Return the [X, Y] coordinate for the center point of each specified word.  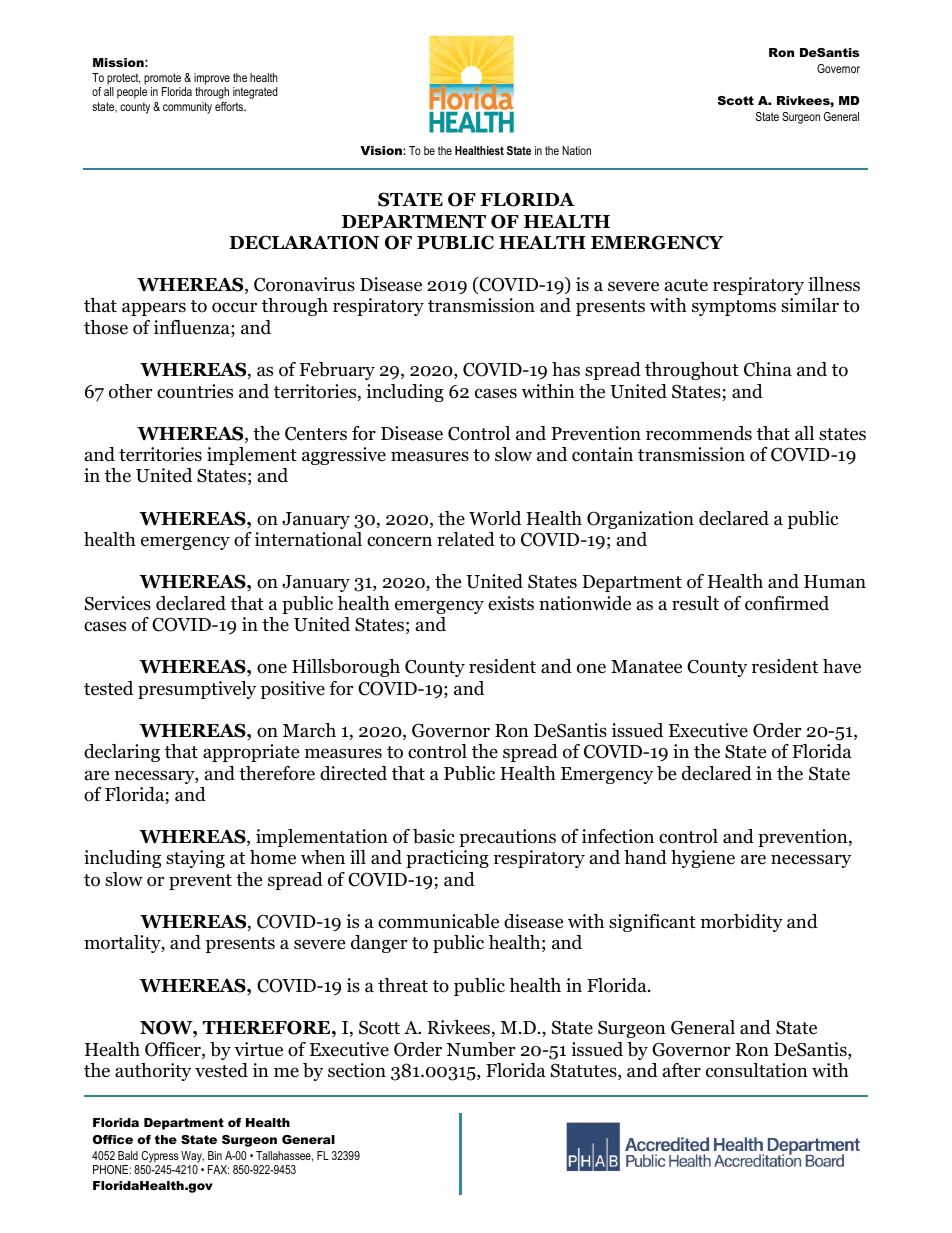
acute [686, 285]
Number [480, 1049]
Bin [215, 1155]
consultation [757, 1070]
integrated [255, 93]
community [187, 108]
